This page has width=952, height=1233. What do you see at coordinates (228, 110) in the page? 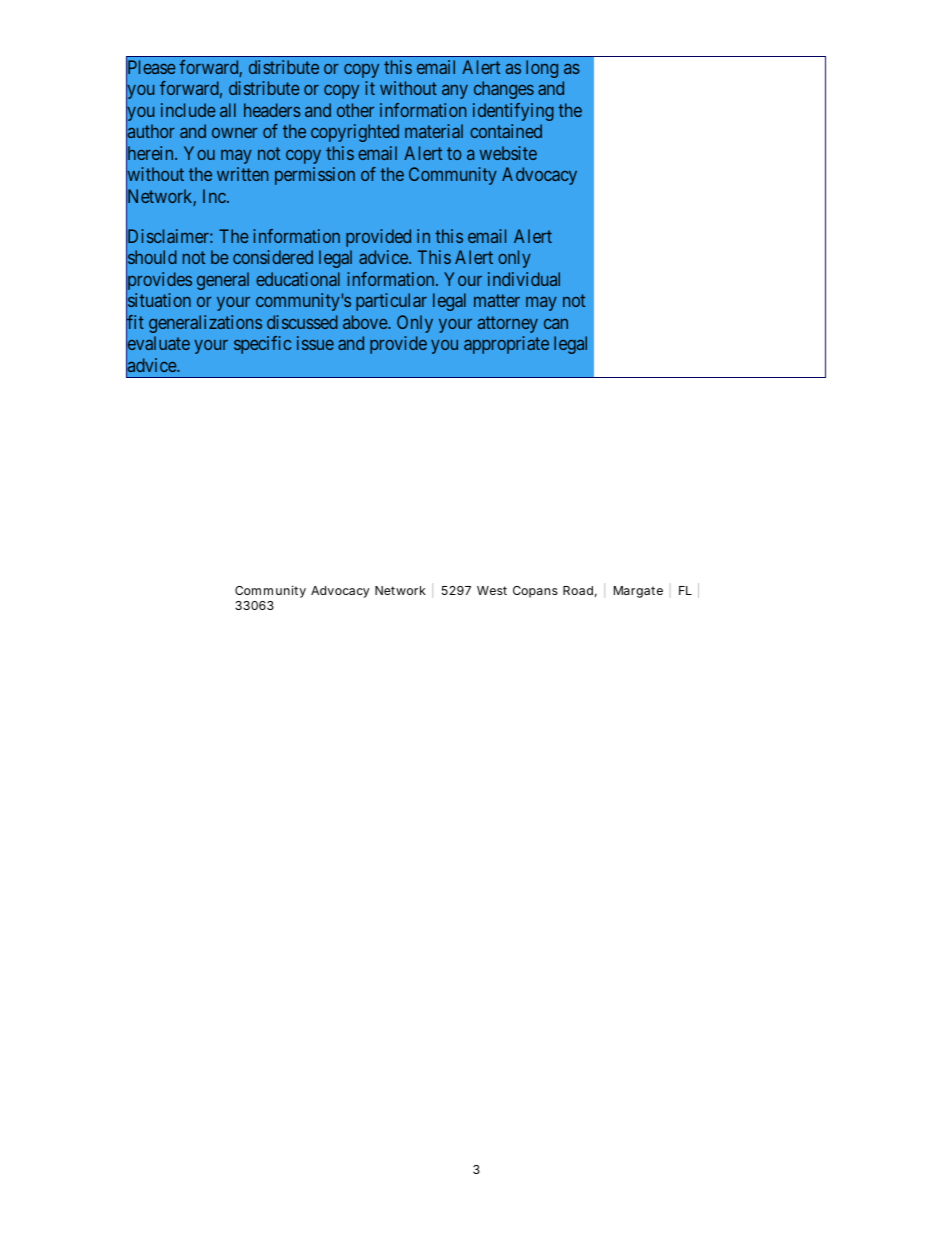
I see `all` at bounding box center [228, 110].
